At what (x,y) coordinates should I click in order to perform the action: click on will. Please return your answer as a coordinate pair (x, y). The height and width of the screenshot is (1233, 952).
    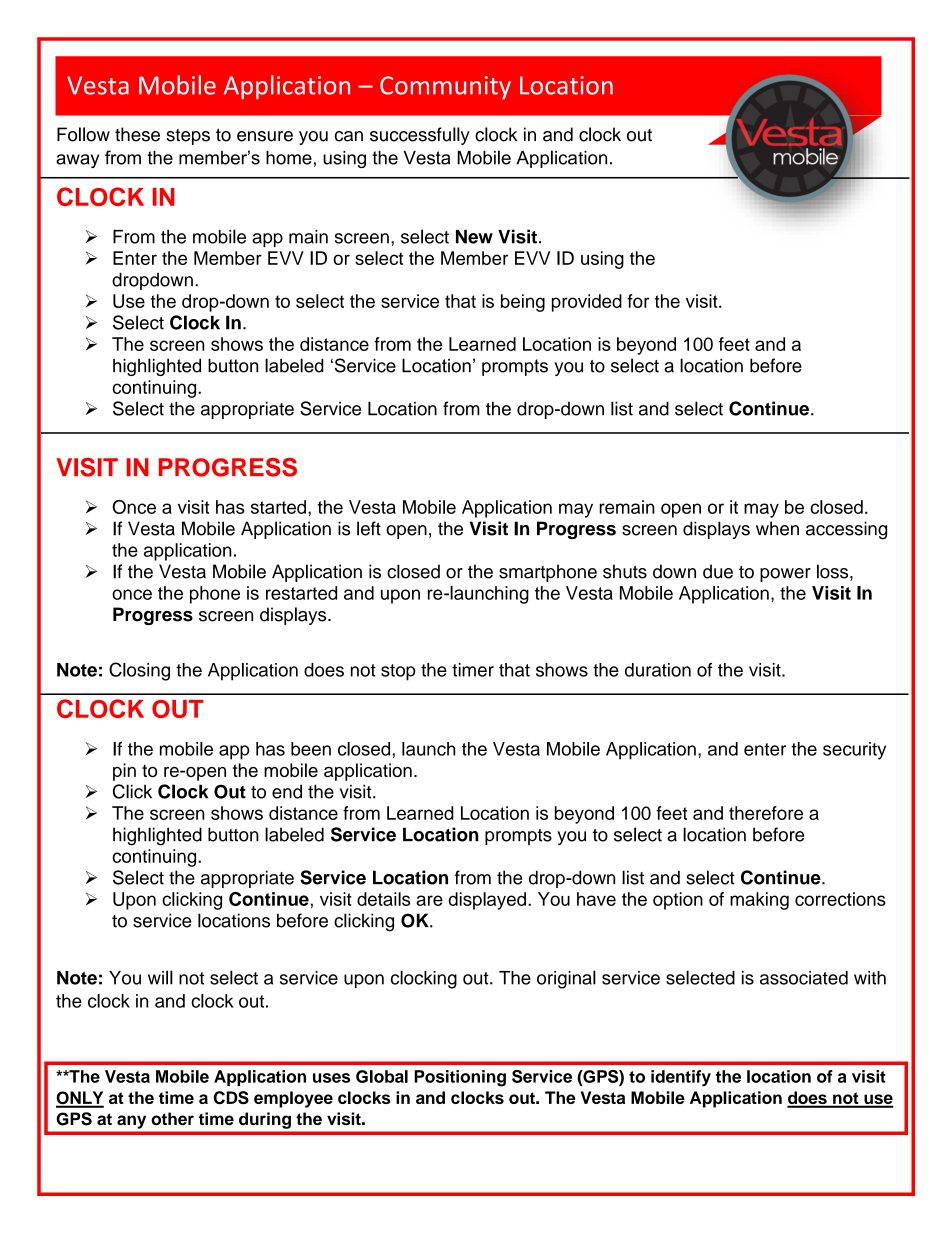
    Looking at the image, I should click on (160, 977).
